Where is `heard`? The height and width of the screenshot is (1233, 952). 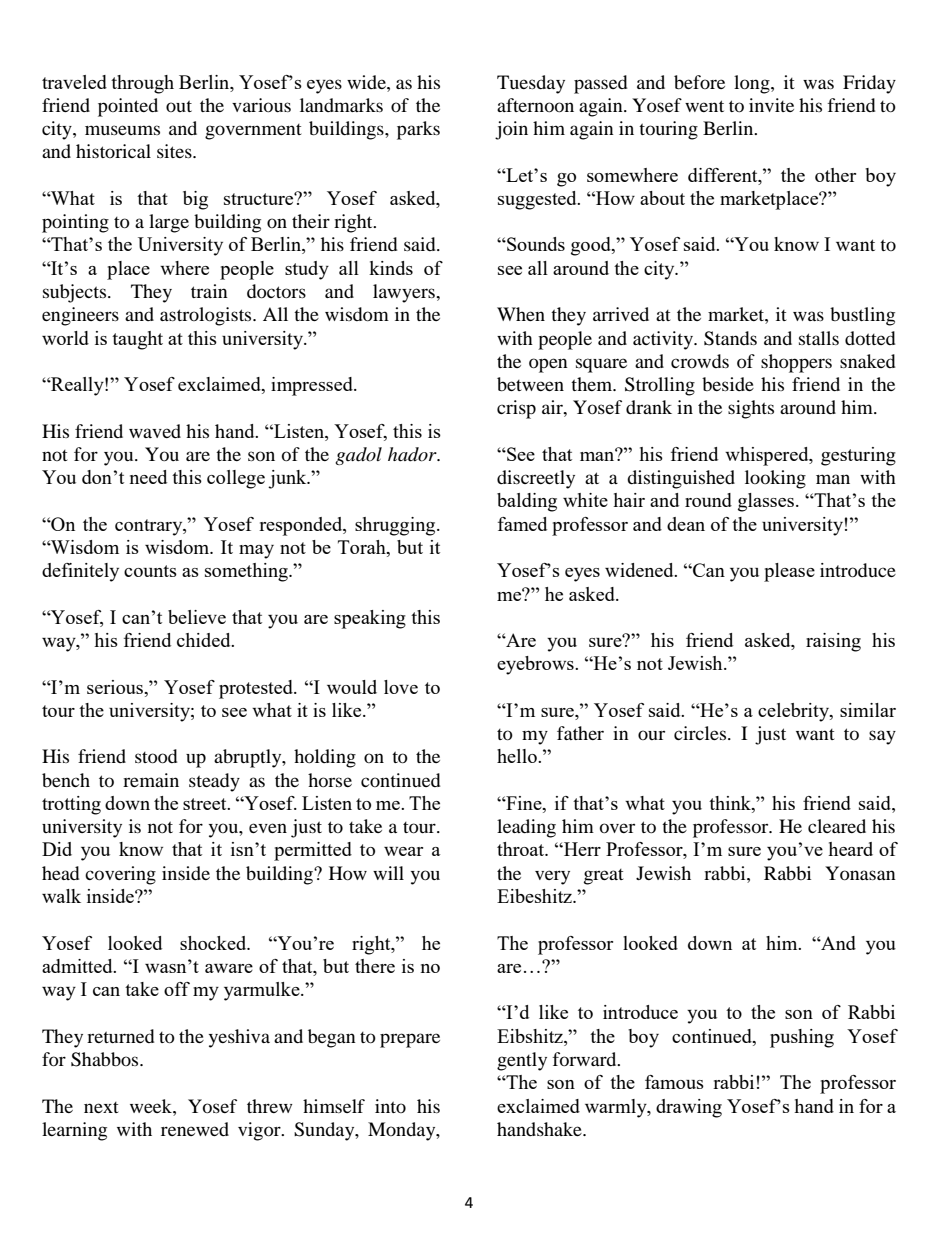
heard is located at coordinates (850, 849).
